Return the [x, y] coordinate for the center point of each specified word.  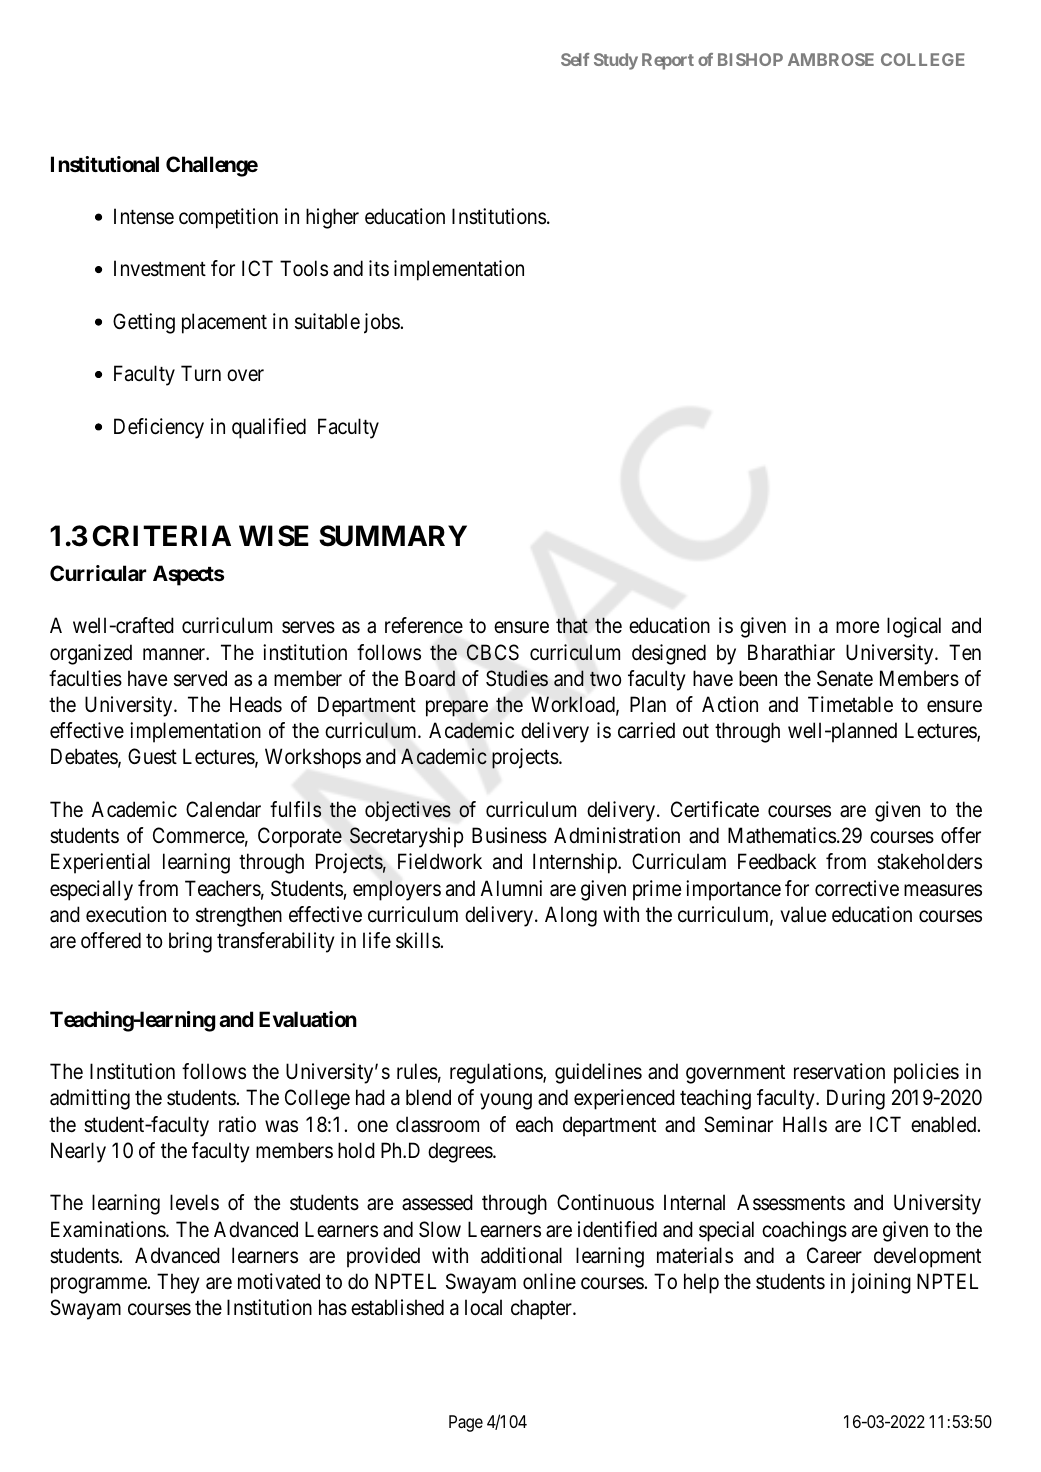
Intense [144, 216]
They [178, 1283]
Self [575, 59]
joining [881, 1283]
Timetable [850, 704]
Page [466, 1423]
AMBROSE [831, 59]
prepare [457, 708]
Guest [152, 756]
